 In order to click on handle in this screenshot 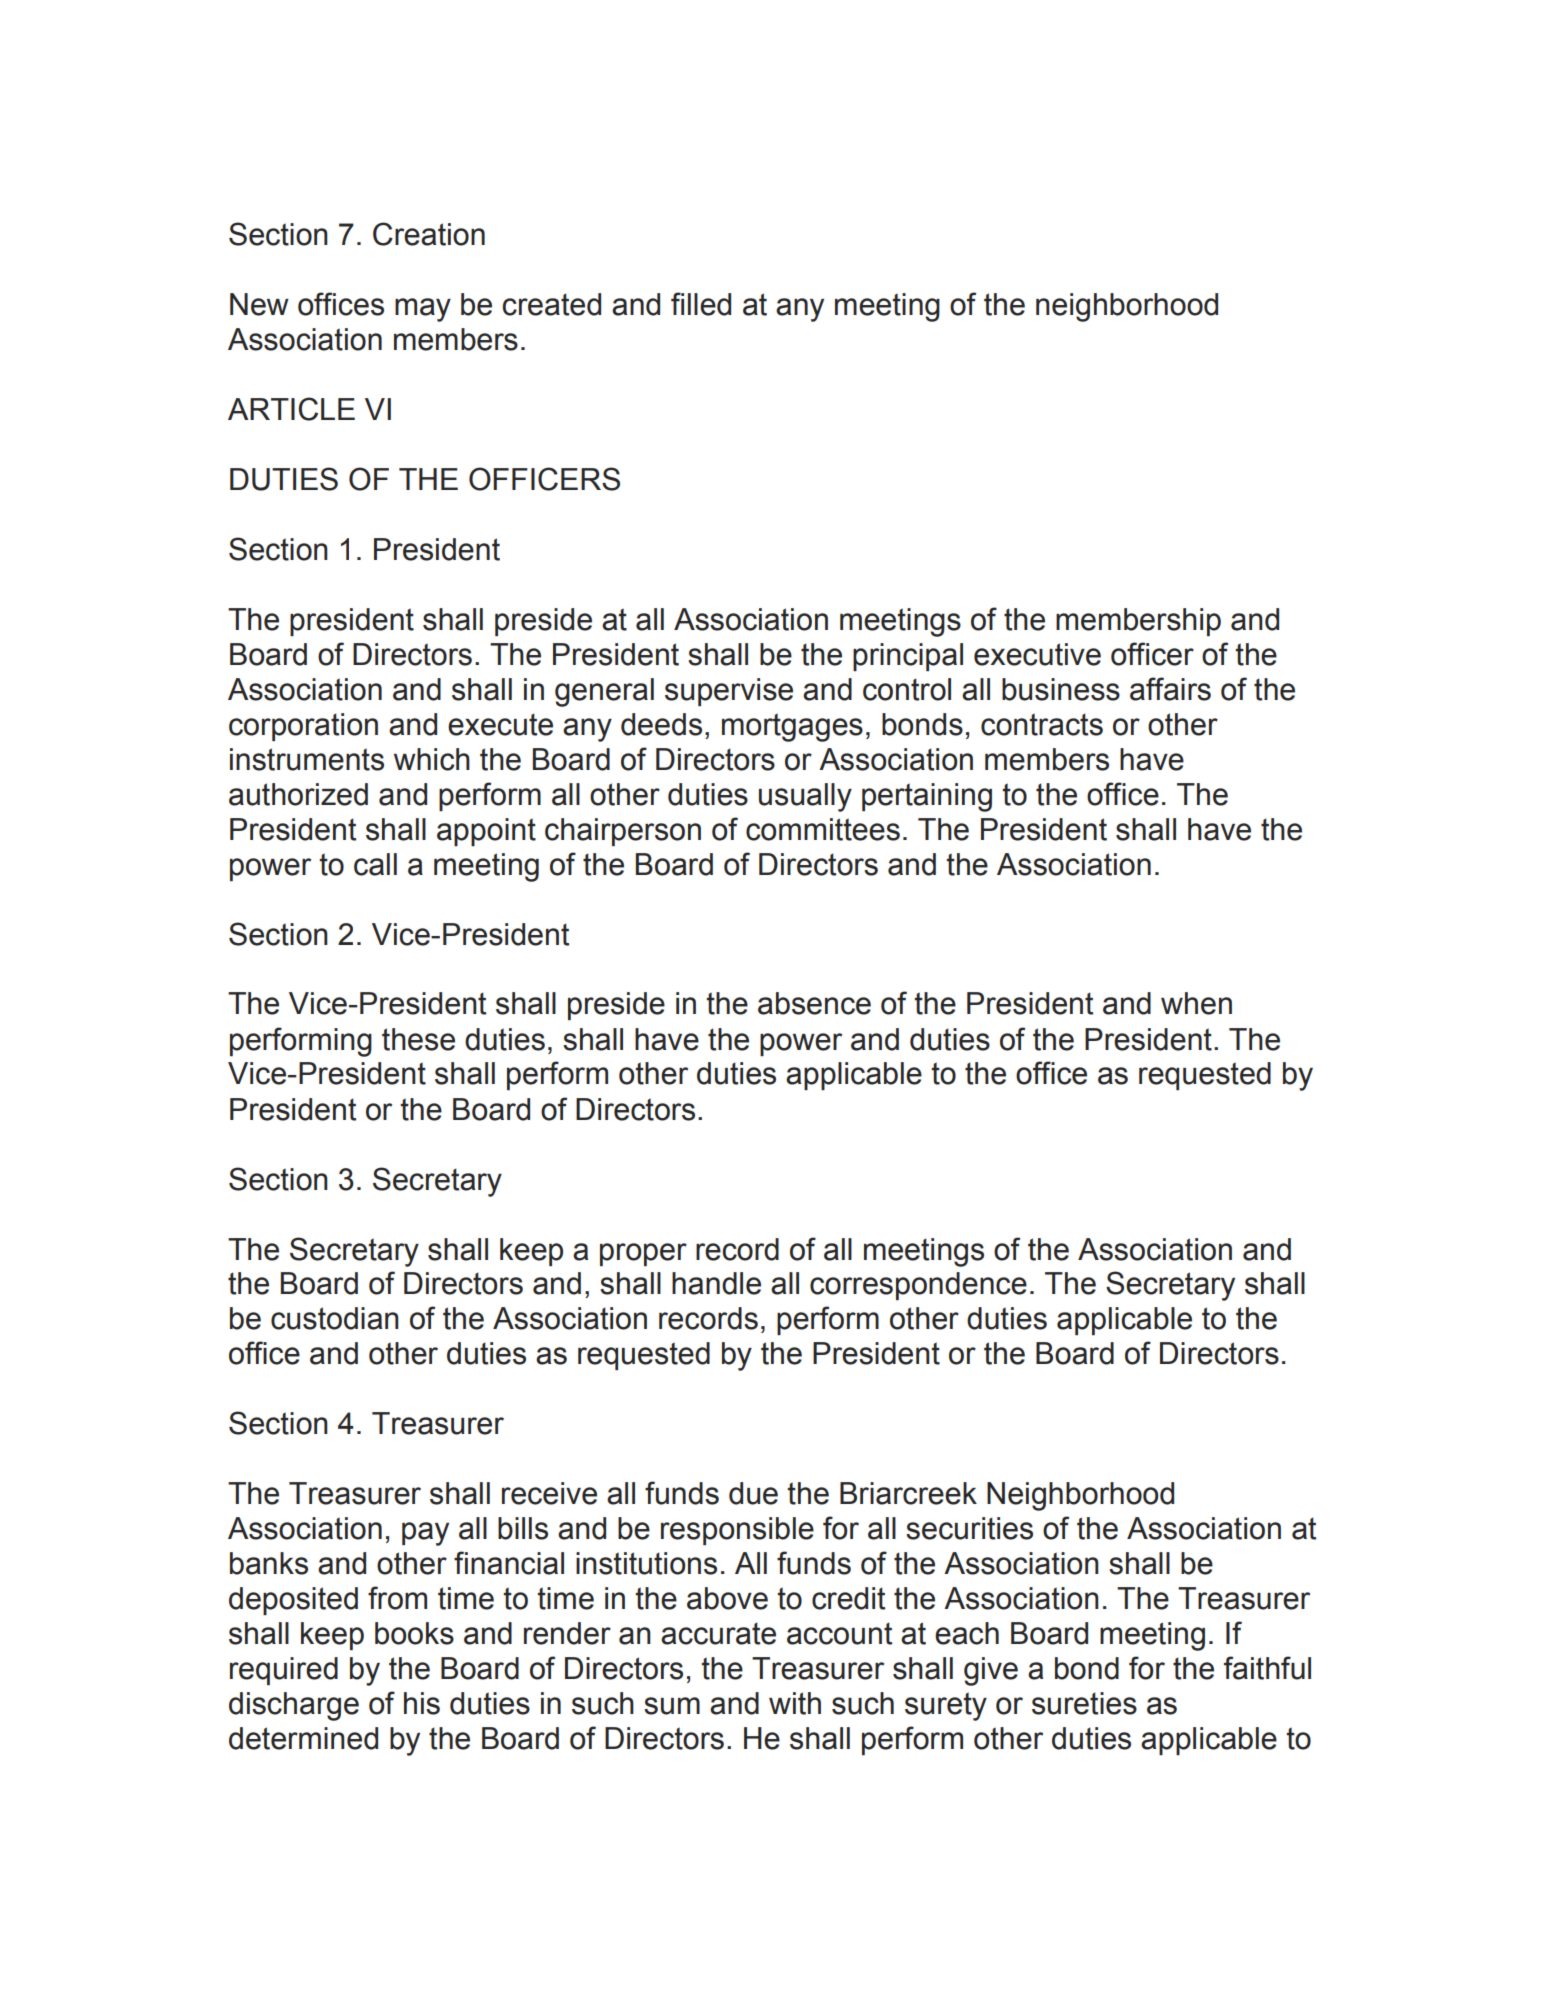, I will do `click(716, 1283)`.
